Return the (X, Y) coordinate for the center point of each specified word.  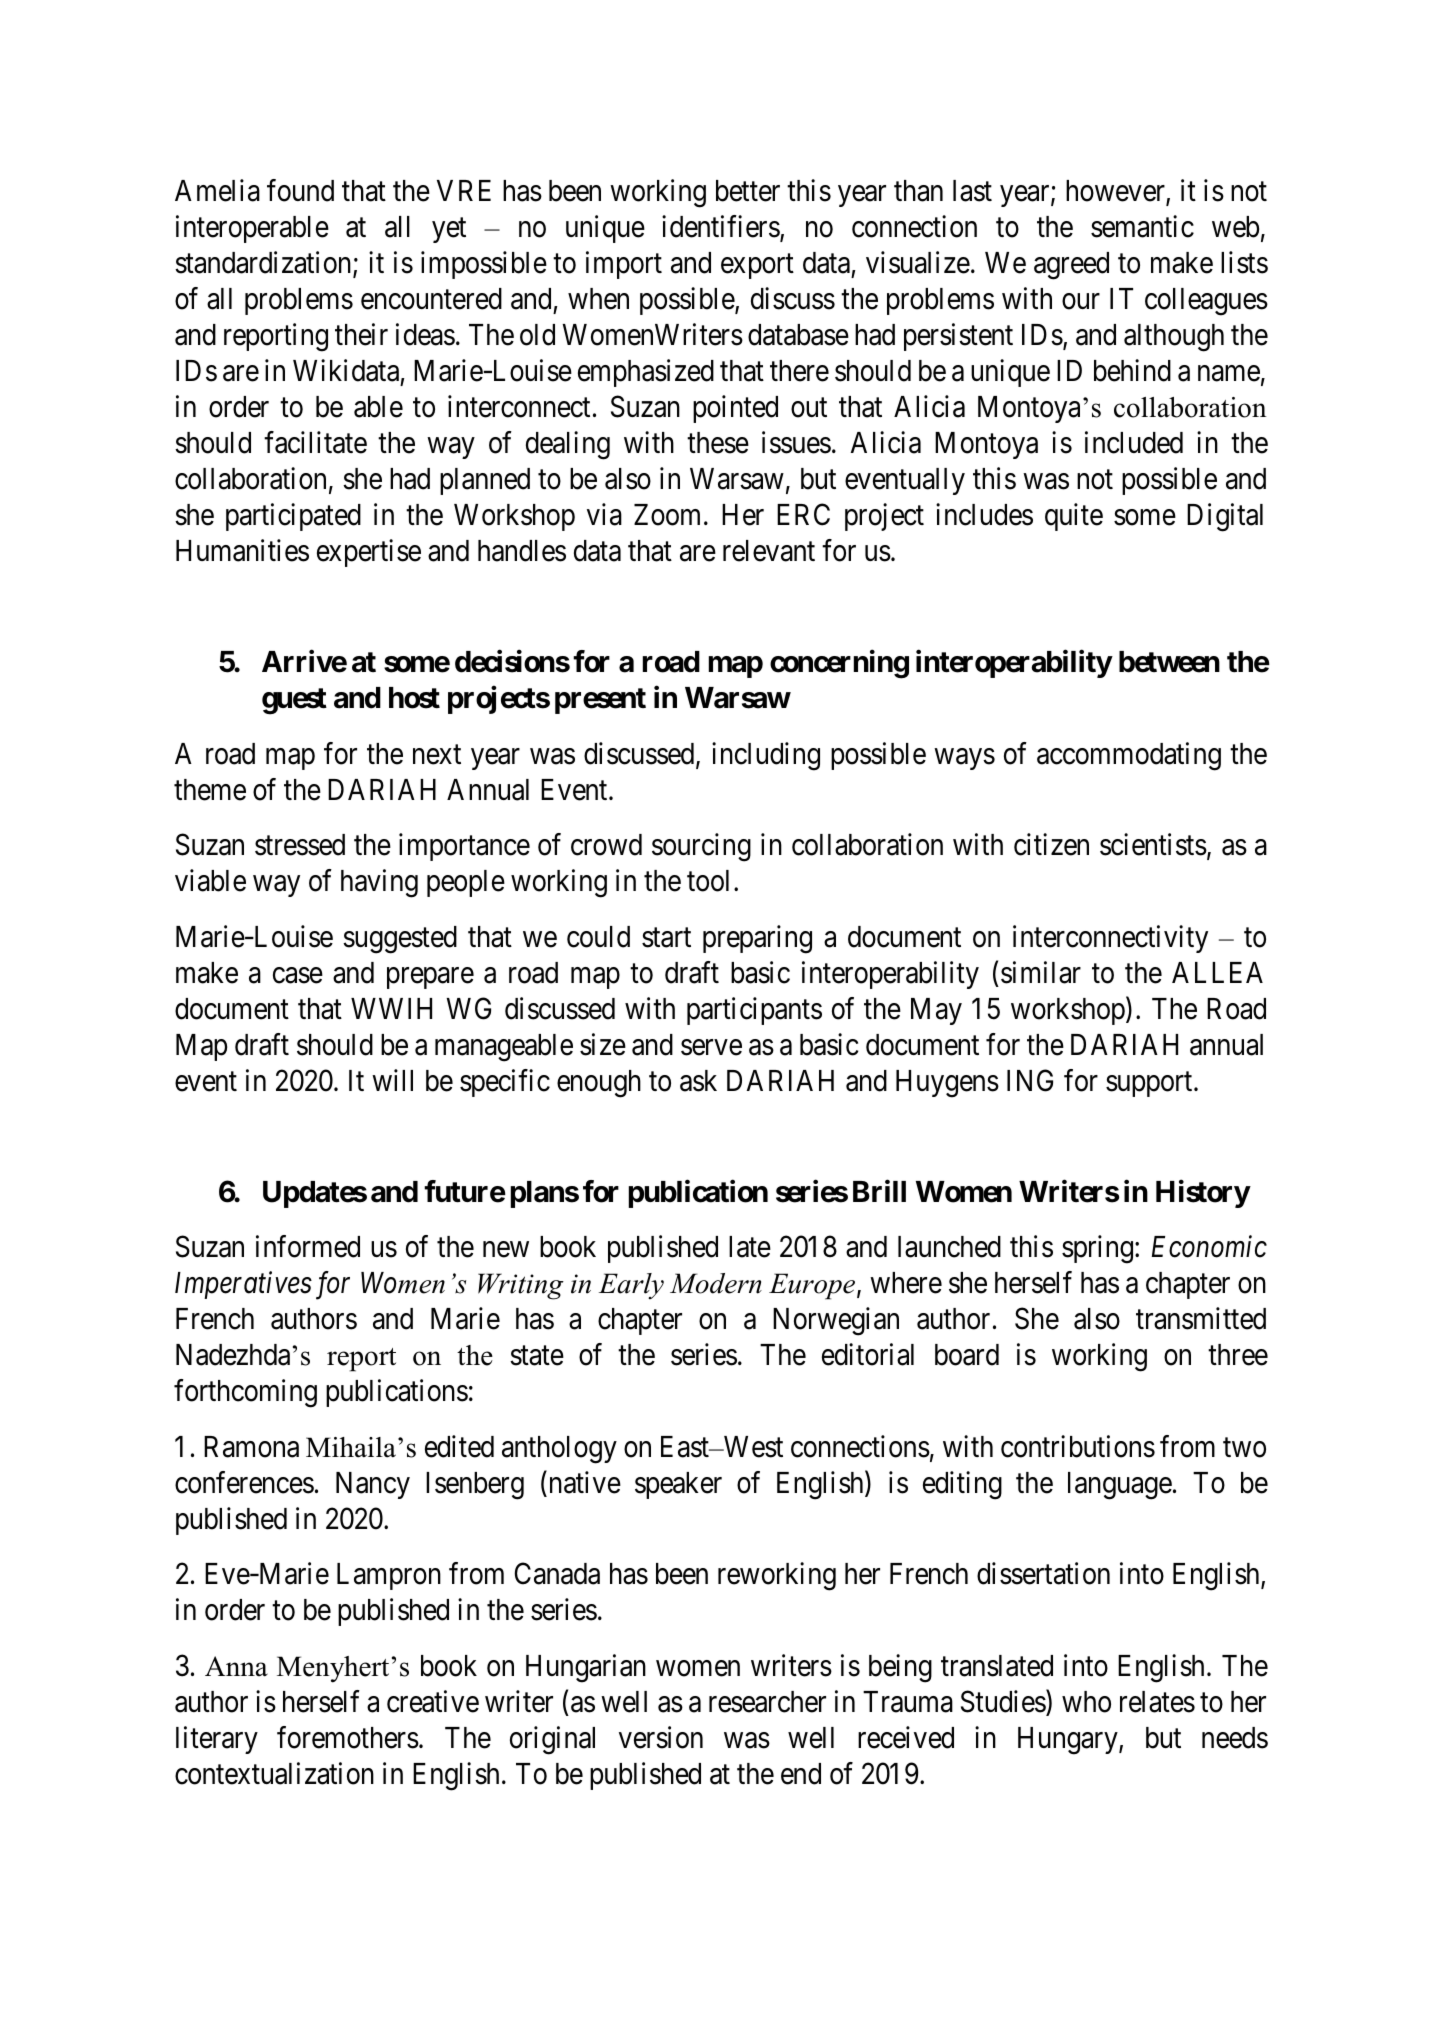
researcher (767, 1702)
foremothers (348, 1737)
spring (1099, 1249)
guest (294, 701)
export (757, 266)
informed (308, 1246)
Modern (716, 1283)
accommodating (1129, 756)
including (766, 756)
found (300, 190)
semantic (1142, 226)
